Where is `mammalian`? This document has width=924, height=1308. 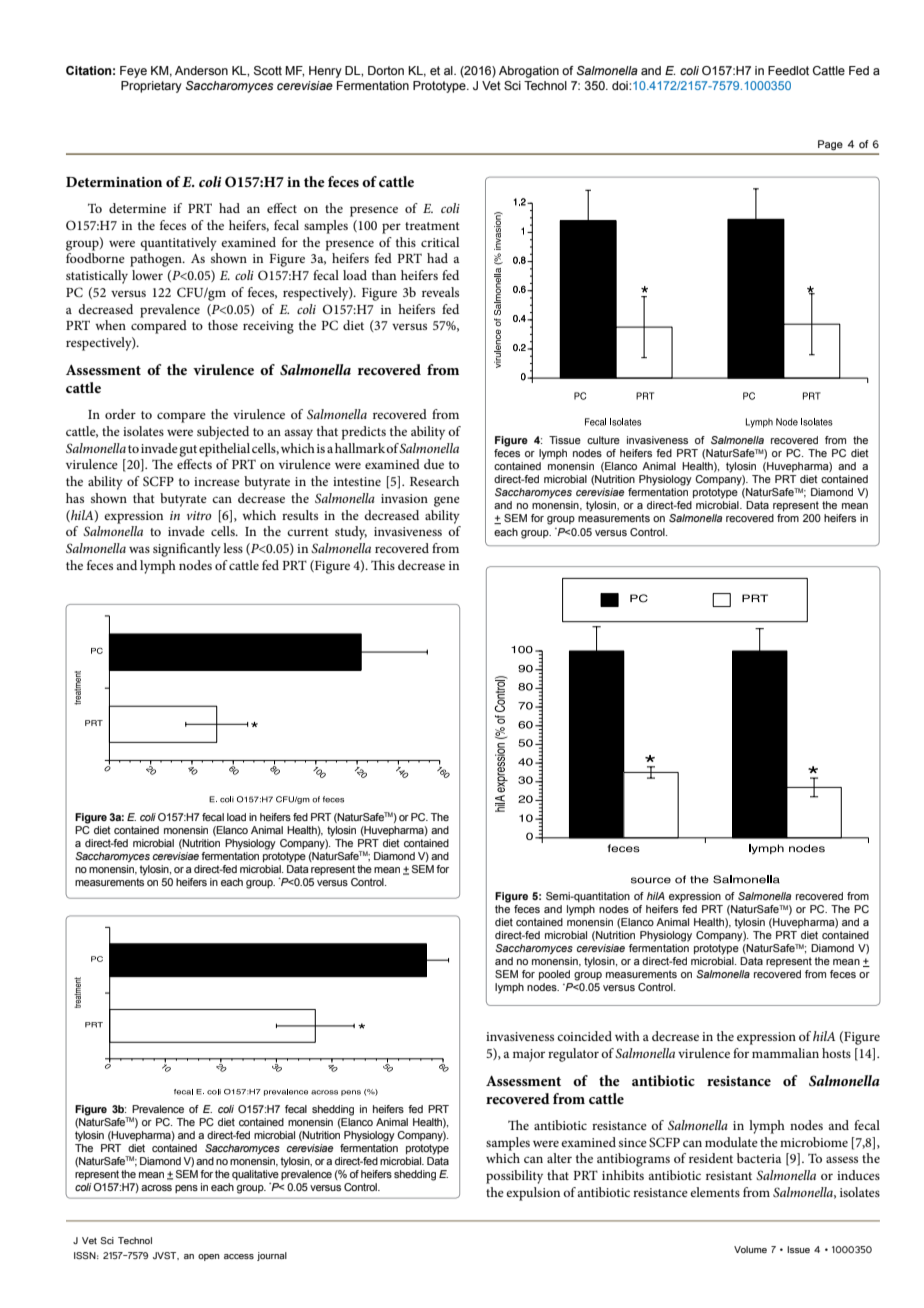 mammalian is located at coordinates (785, 1053).
